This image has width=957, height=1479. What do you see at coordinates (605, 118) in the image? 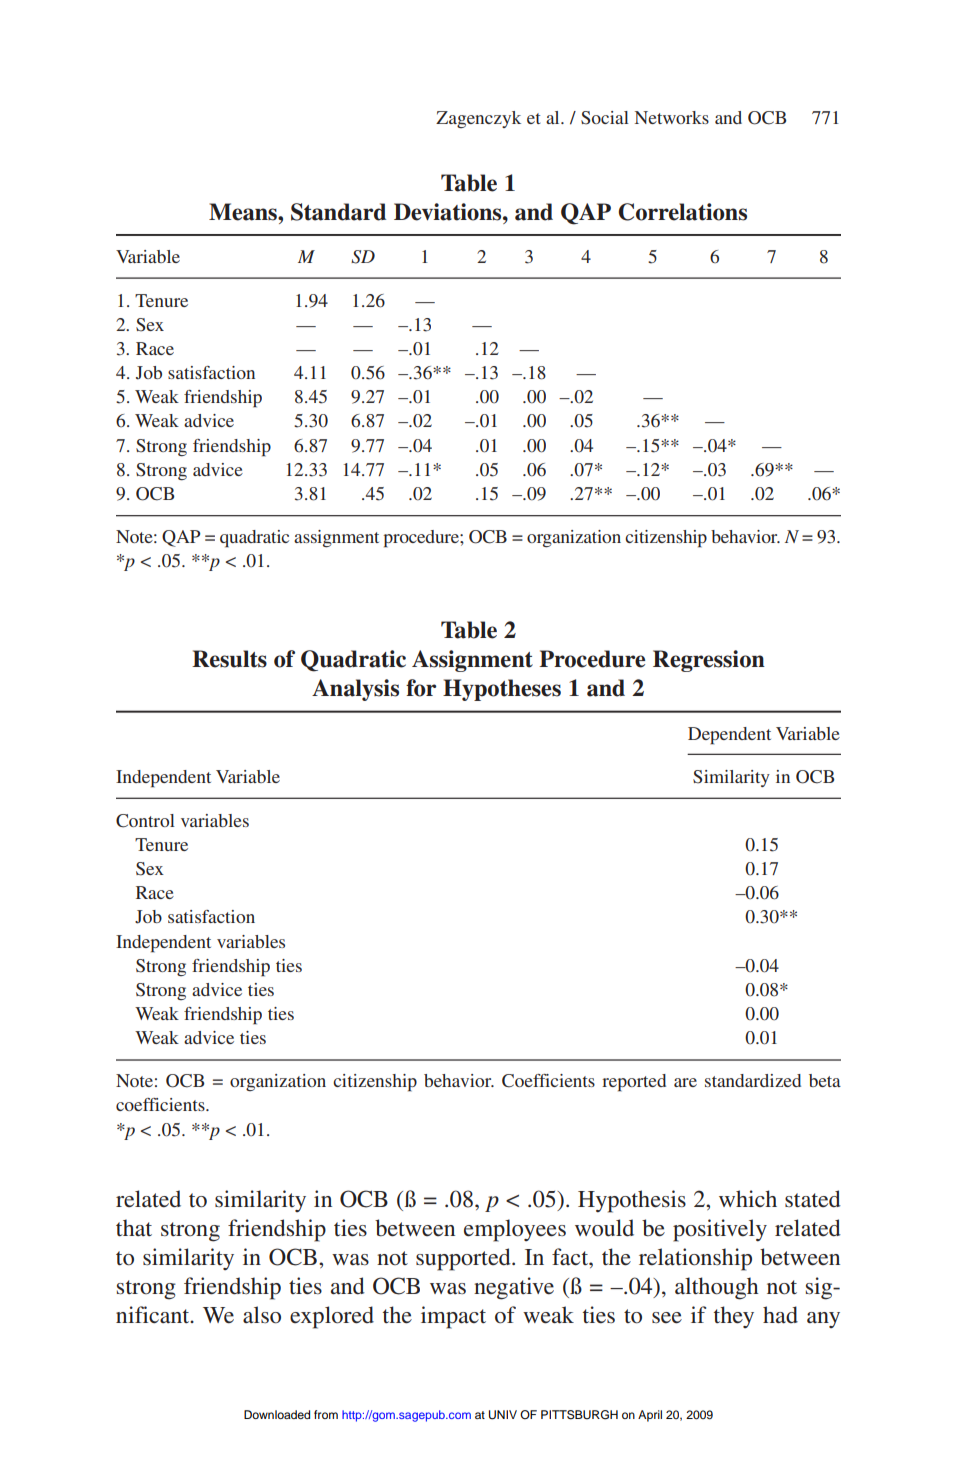
I see `Social` at bounding box center [605, 118].
